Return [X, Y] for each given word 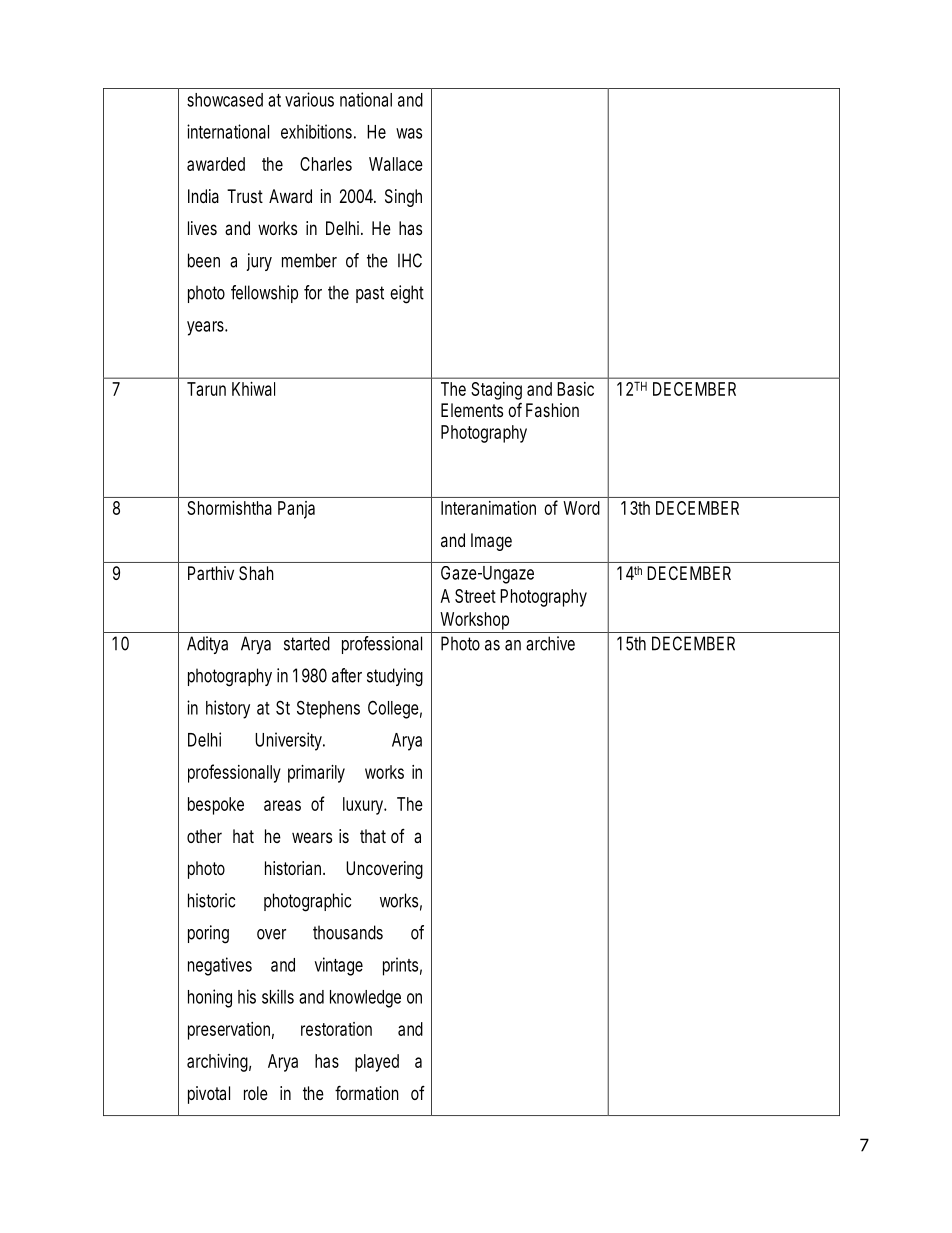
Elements [472, 410]
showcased [225, 100]
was [409, 133]
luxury [365, 806]
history [228, 709]
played [377, 1063]
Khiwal [253, 389]
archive [550, 643]
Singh [403, 198]
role [256, 1093]
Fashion [552, 410]
